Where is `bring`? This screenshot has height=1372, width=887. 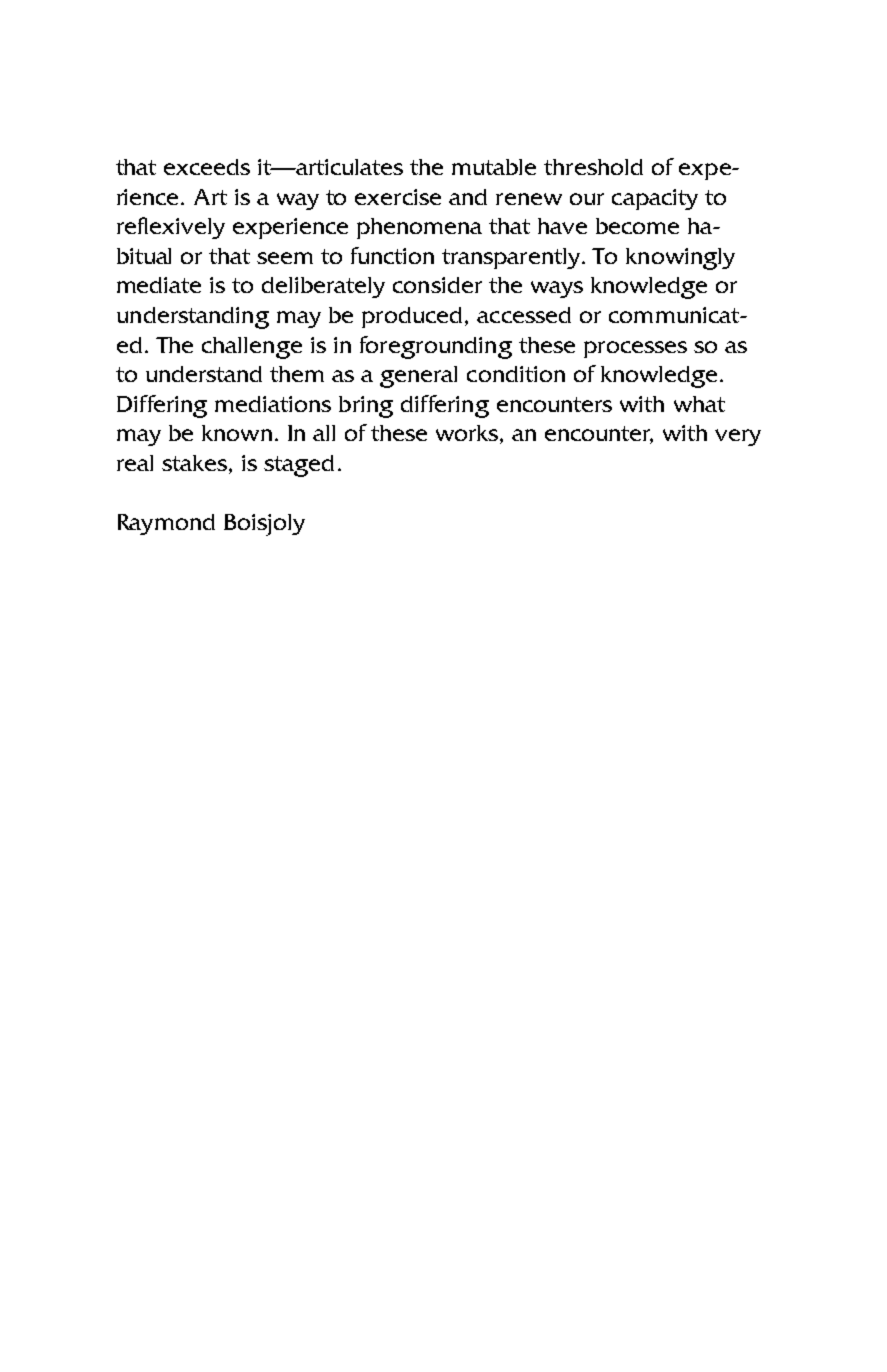 bring is located at coordinates (366, 407).
